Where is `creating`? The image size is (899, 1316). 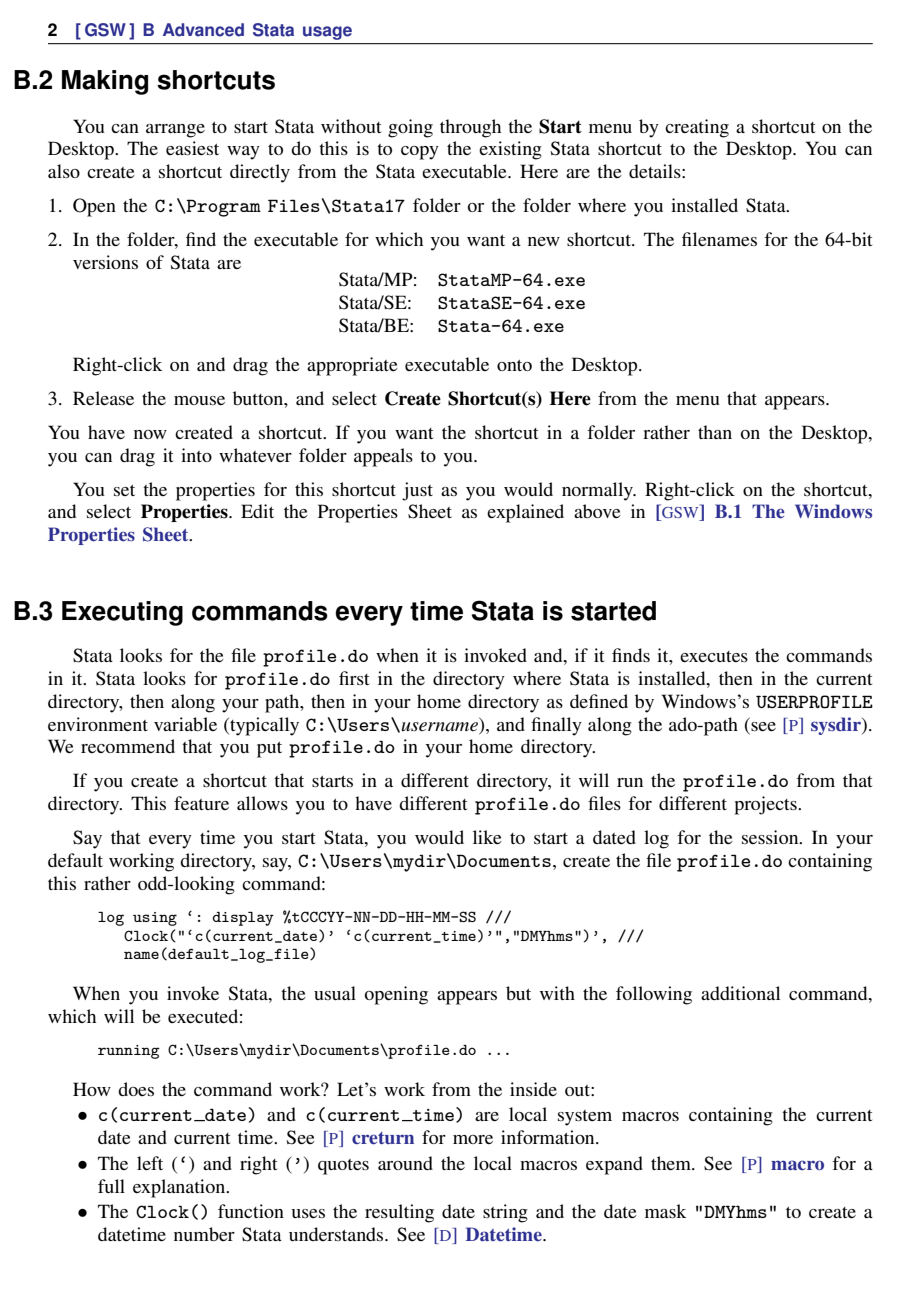 creating is located at coordinates (697, 128).
